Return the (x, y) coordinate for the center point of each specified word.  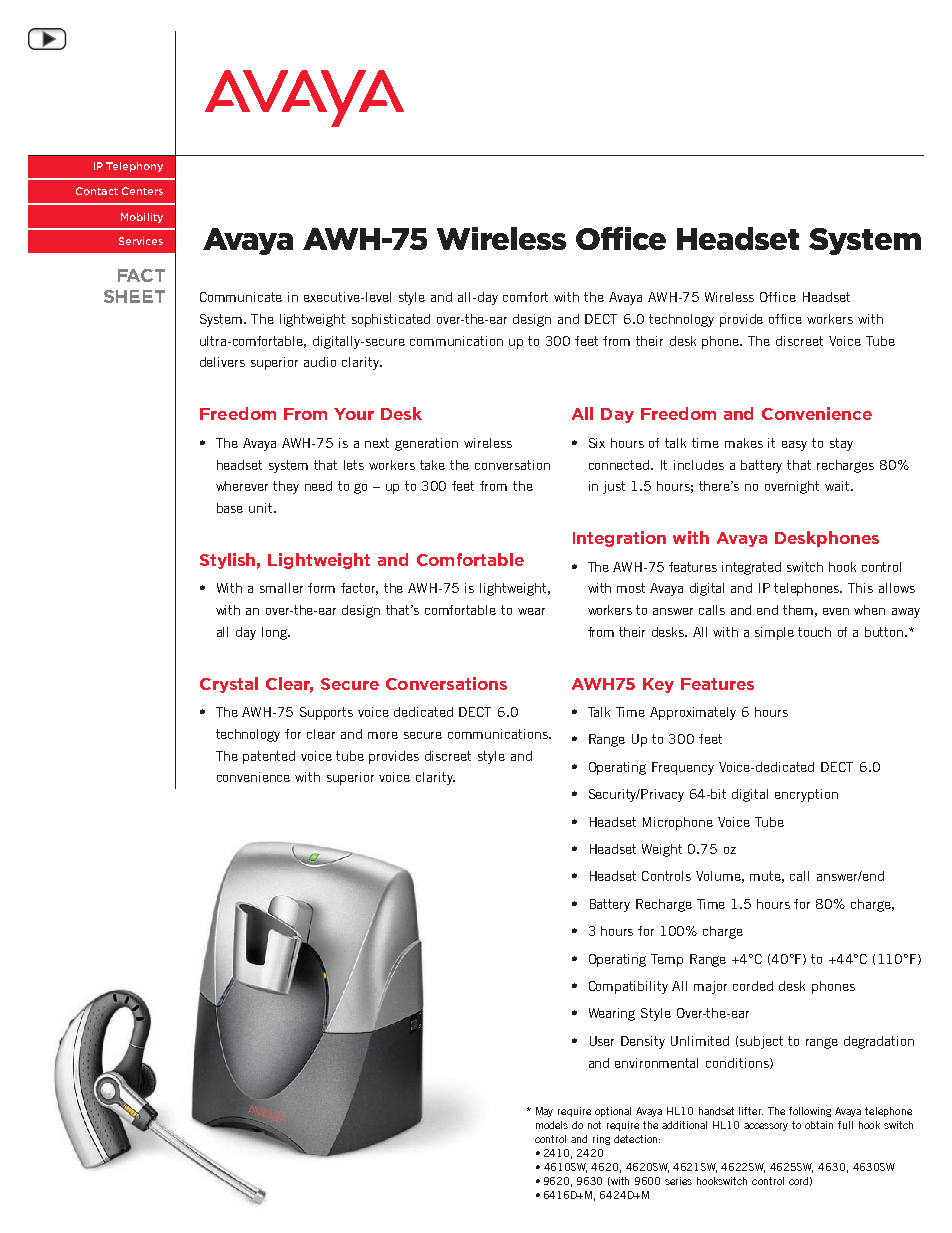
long (275, 633)
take (432, 465)
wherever (242, 486)
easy (794, 446)
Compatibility (628, 987)
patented (269, 757)
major (710, 987)
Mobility (142, 218)
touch (814, 632)
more (383, 735)
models (552, 1125)
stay (841, 444)
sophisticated (391, 320)
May (544, 1112)
